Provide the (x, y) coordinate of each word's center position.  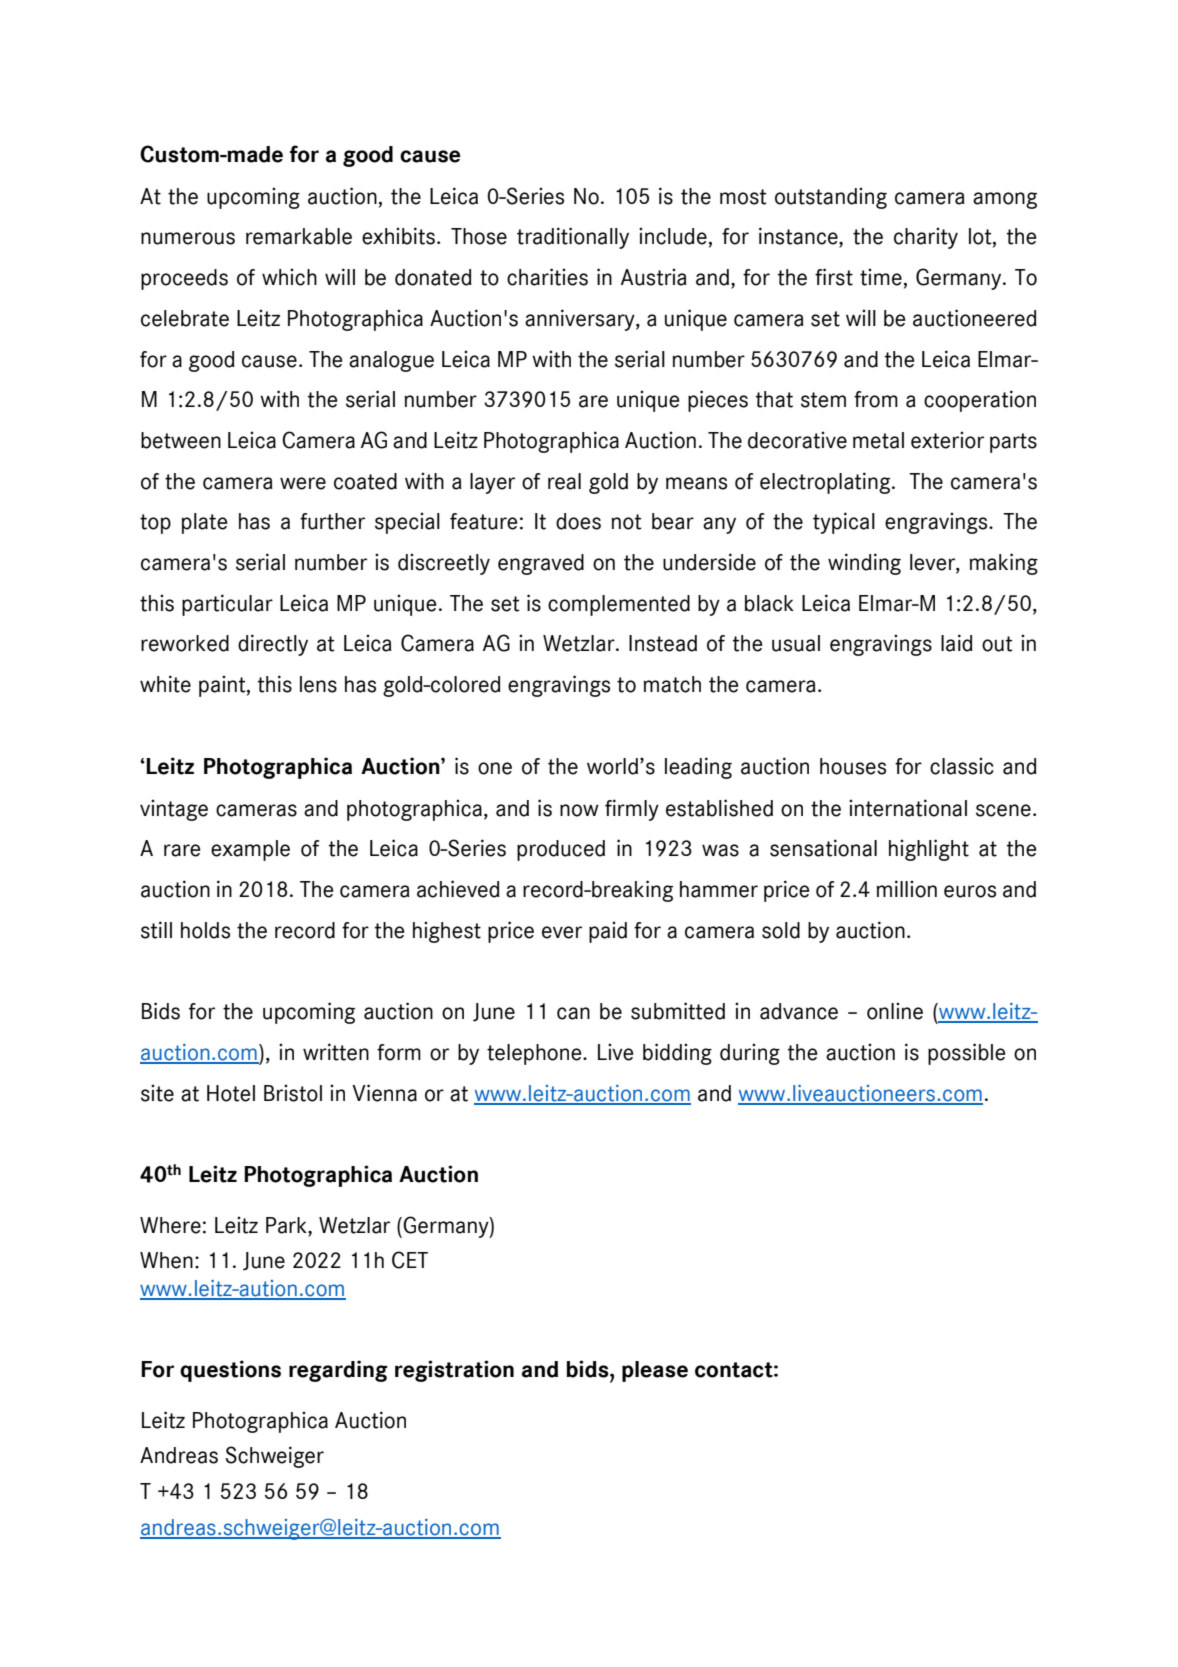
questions (230, 1371)
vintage (174, 810)
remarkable (299, 236)
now (579, 810)
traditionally (573, 238)
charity (926, 238)
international (908, 808)
